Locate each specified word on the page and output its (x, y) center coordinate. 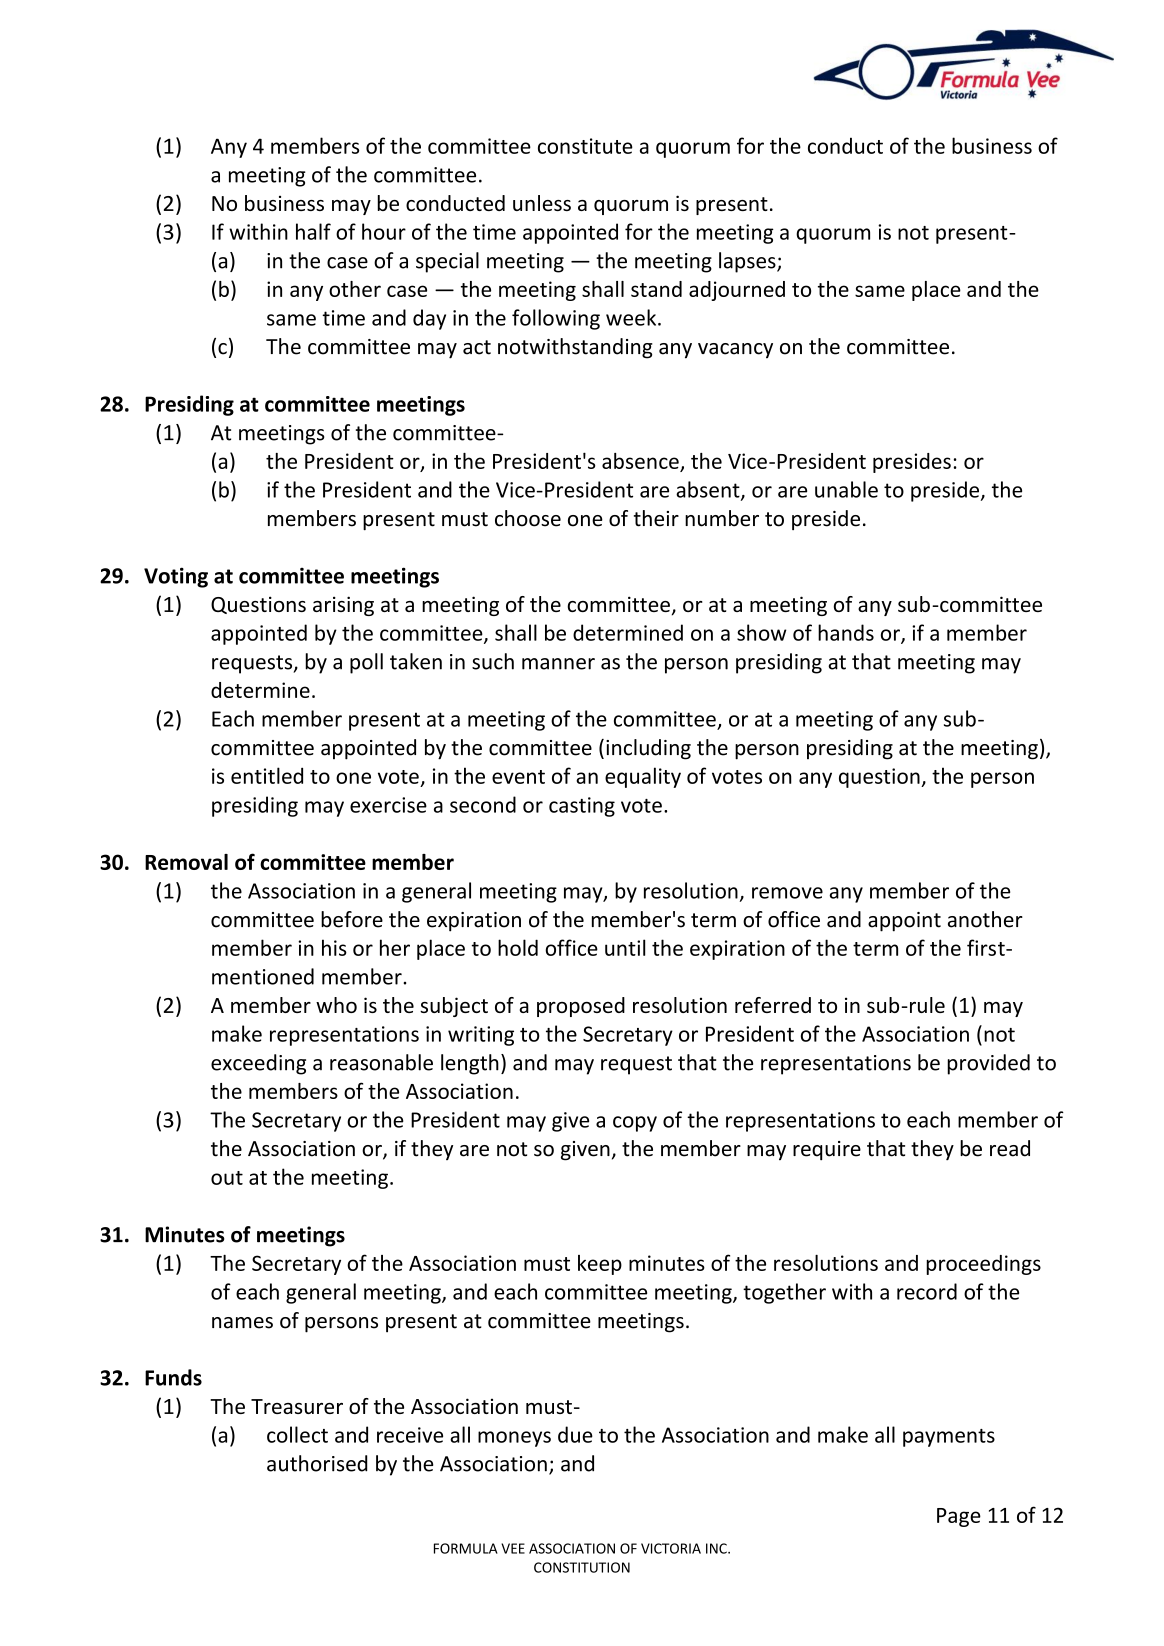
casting (582, 807)
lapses (748, 262)
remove (787, 893)
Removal (186, 862)
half (313, 231)
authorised (317, 1463)
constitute (585, 146)
